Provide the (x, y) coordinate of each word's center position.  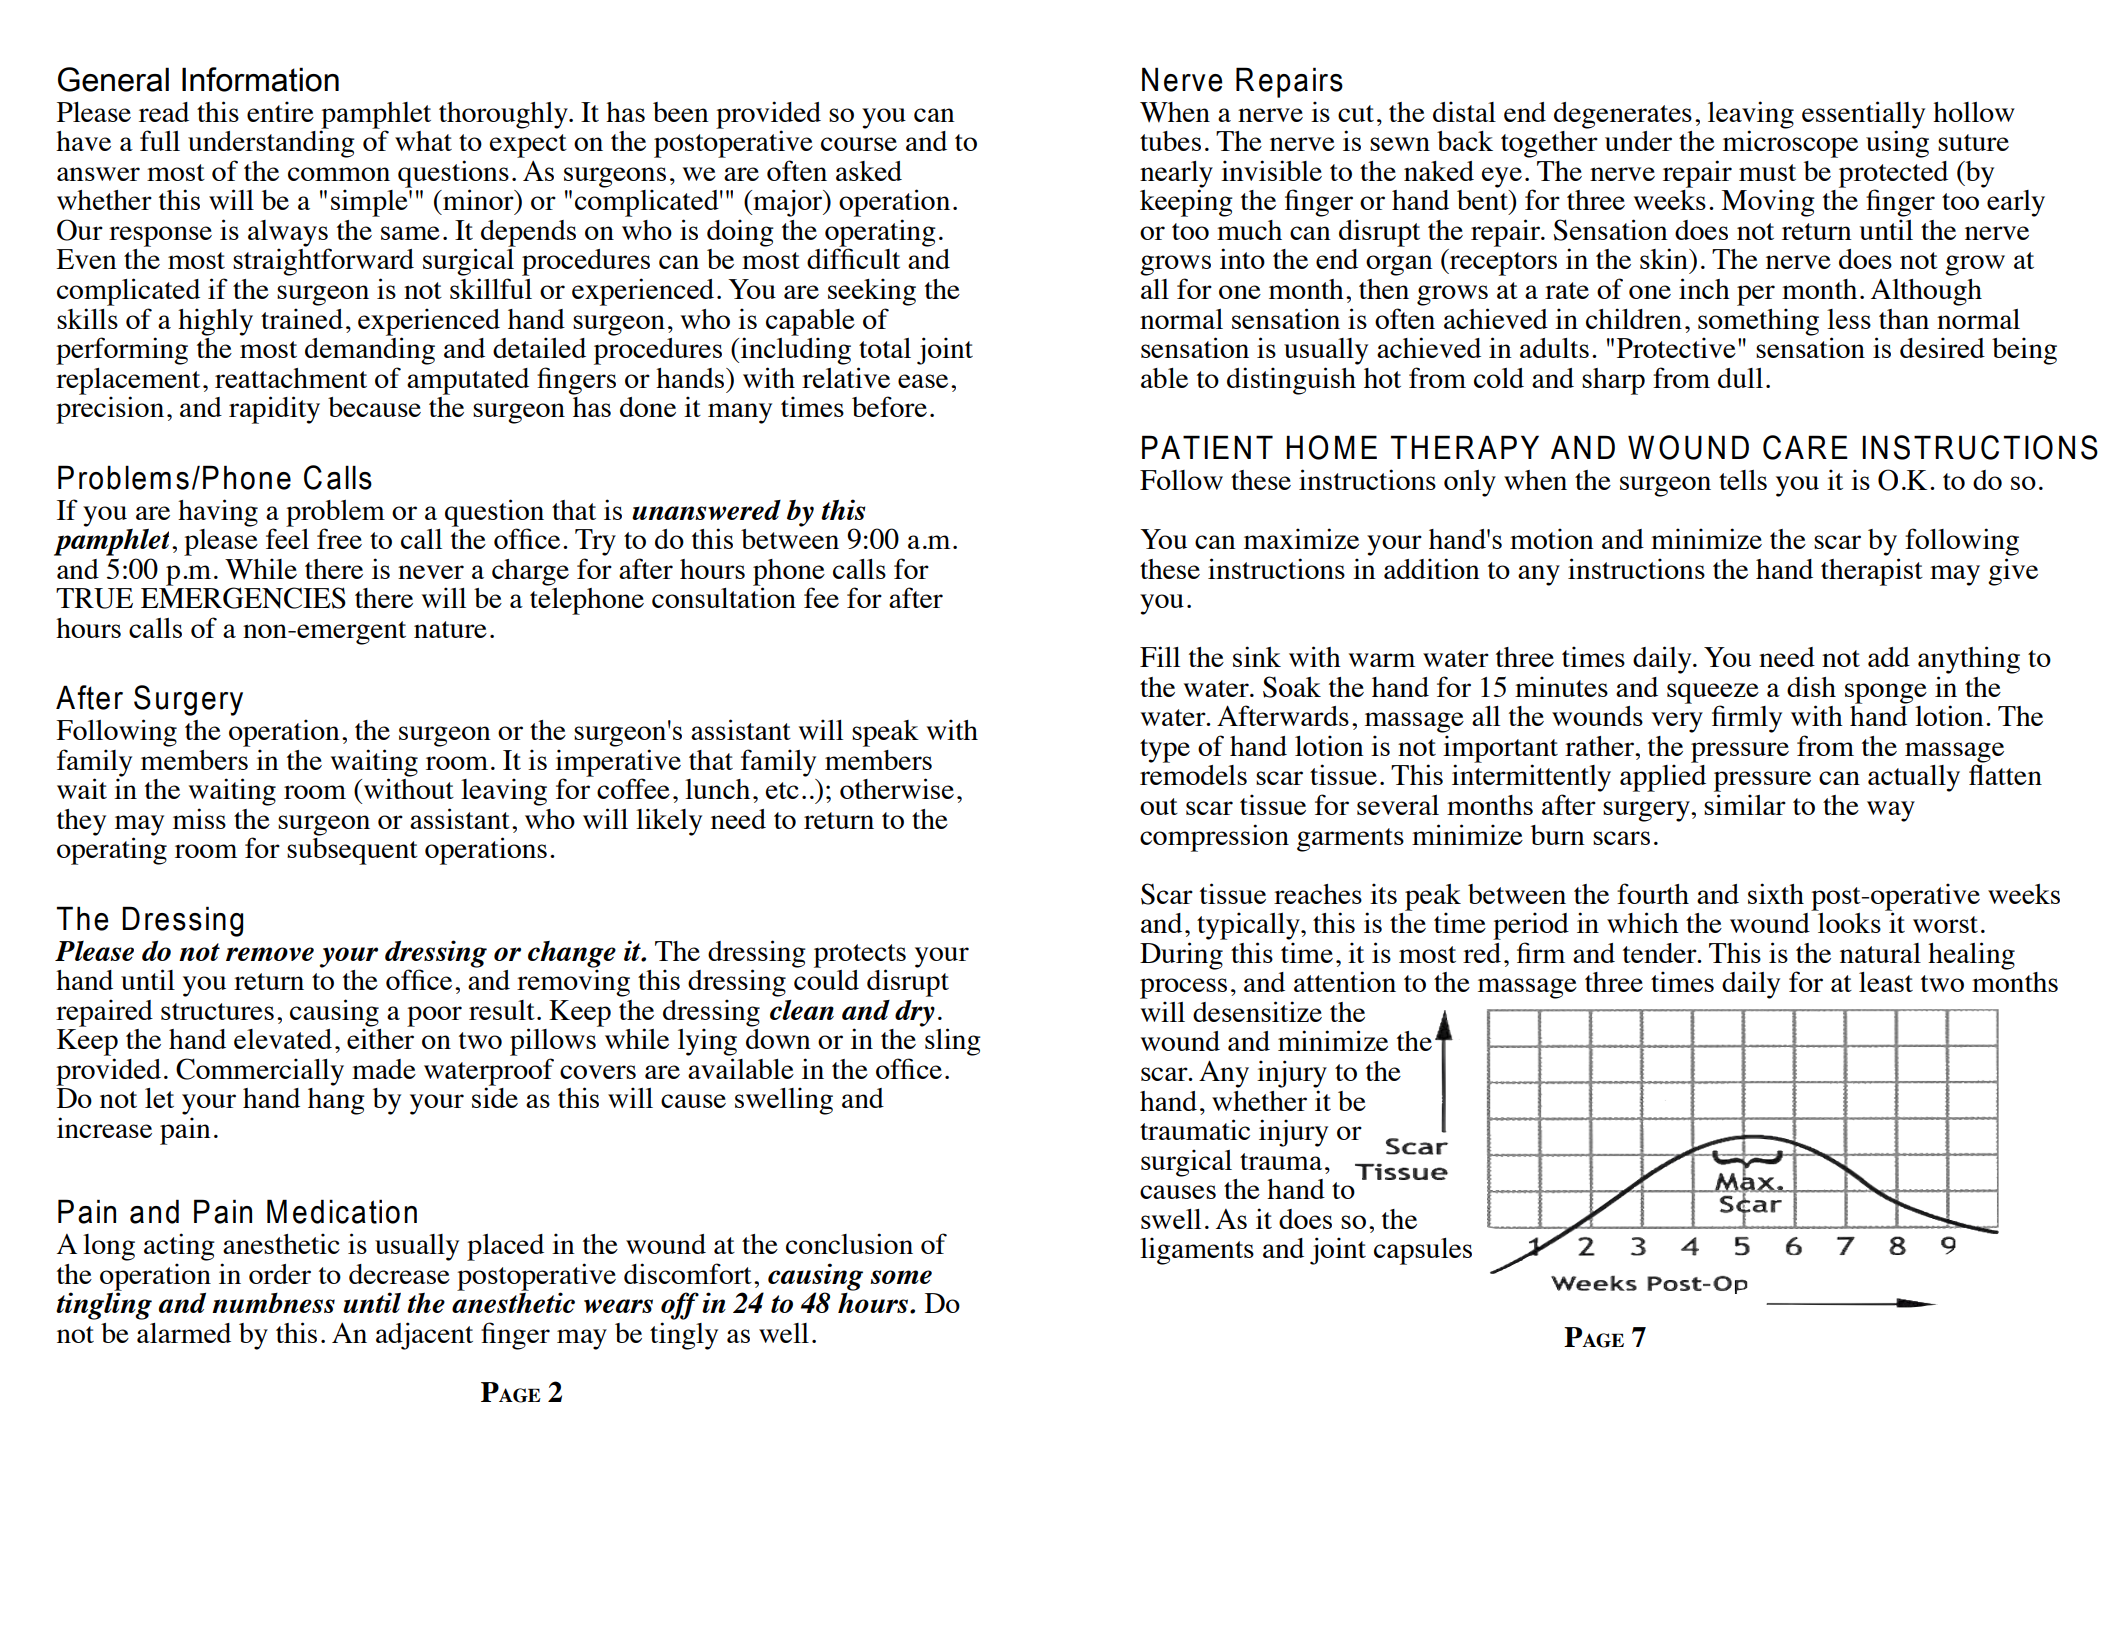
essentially (1863, 116)
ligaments (1197, 1251)
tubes (1170, 141)
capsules (1423, 1251)
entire (280, 111)
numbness (273, 1303)
